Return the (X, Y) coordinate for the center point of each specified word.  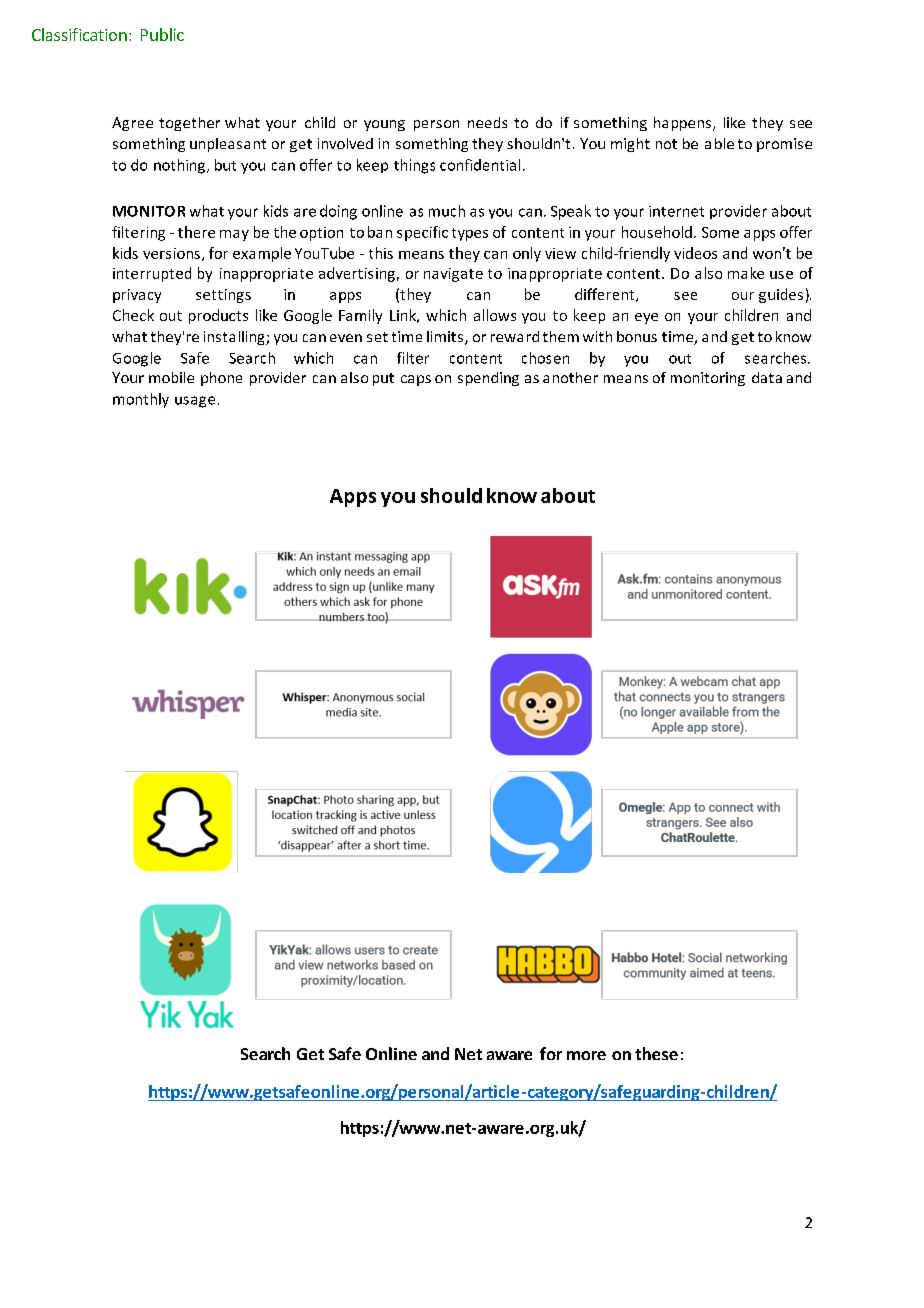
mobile (171, 377)
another (570, 377)
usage (195, 402)
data (767, 377)
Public (162, 34)
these (656, 1053)
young (384, 125)
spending (488, 379)
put (383, 379)
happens (682, 124)
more (586, 1055)
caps (416, 380)
